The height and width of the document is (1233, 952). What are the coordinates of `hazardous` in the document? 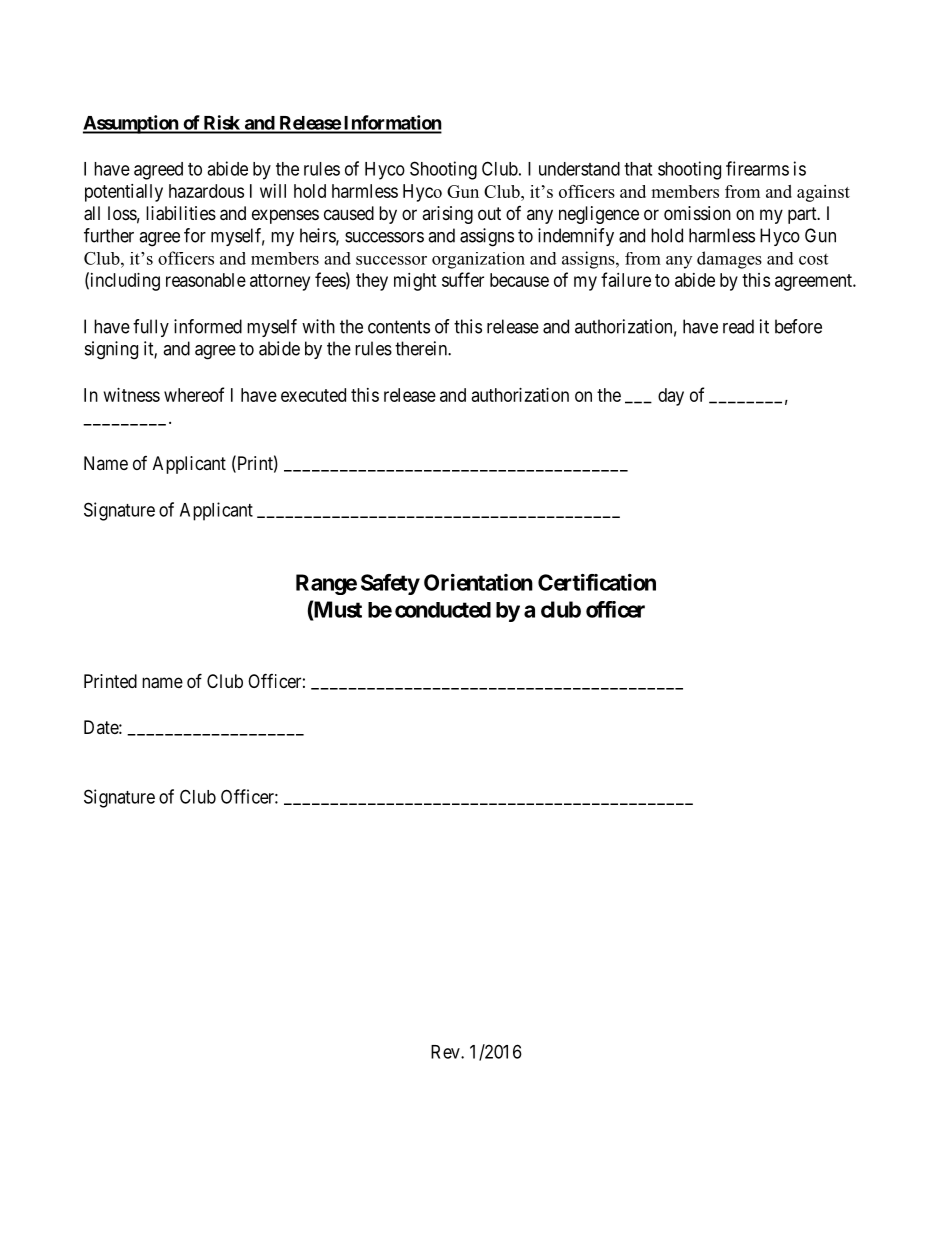 It's located at (206, 191).
